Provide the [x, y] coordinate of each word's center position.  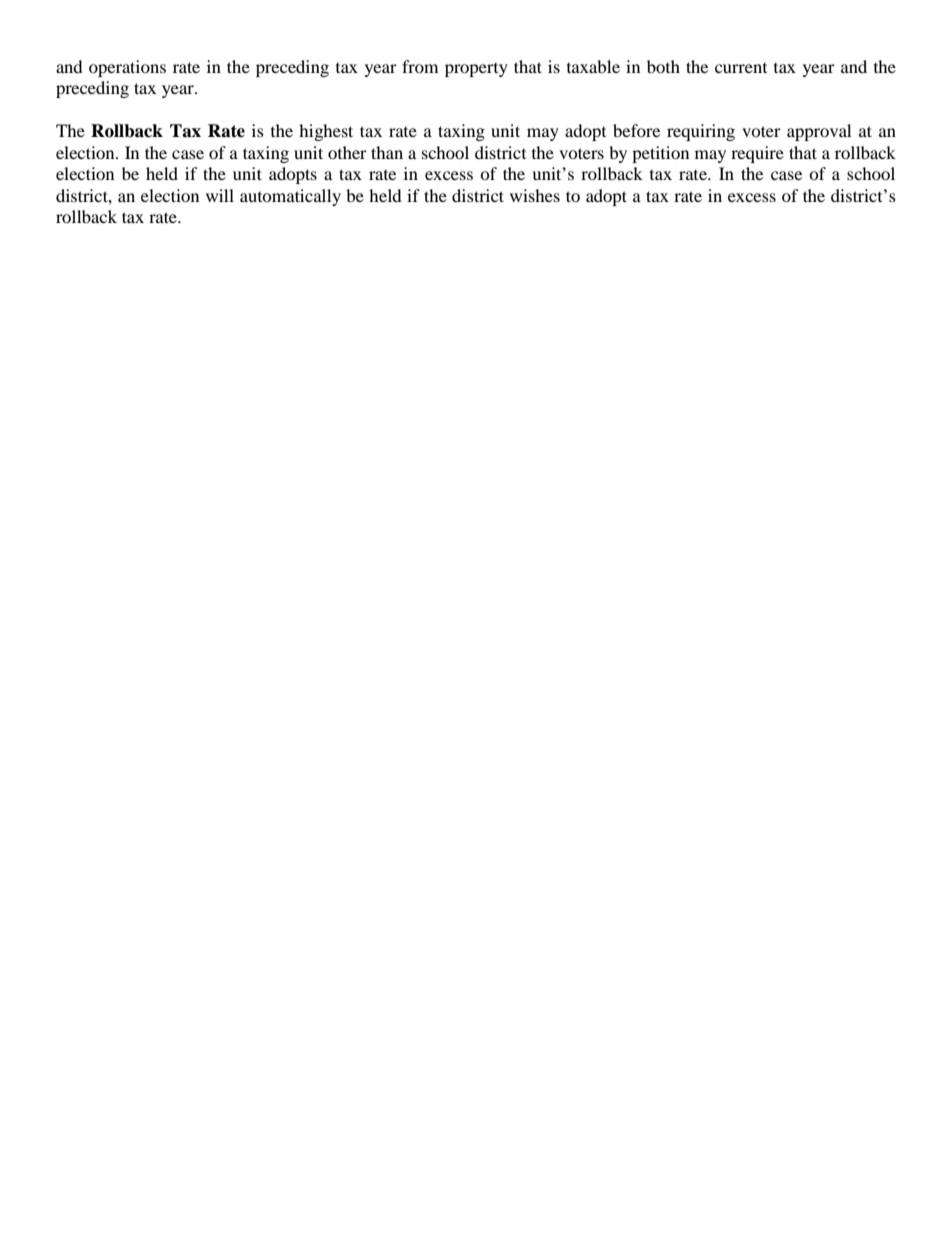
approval [819, 132]
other [347, 152]
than [387, 152]
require [757, 154]
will [220, 195]
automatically [290, 197]
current [741, 68]
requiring [701, 132]
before [636, 130]
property [476, 70]
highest [326, 132]
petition [660, 154]
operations [127, 68]
